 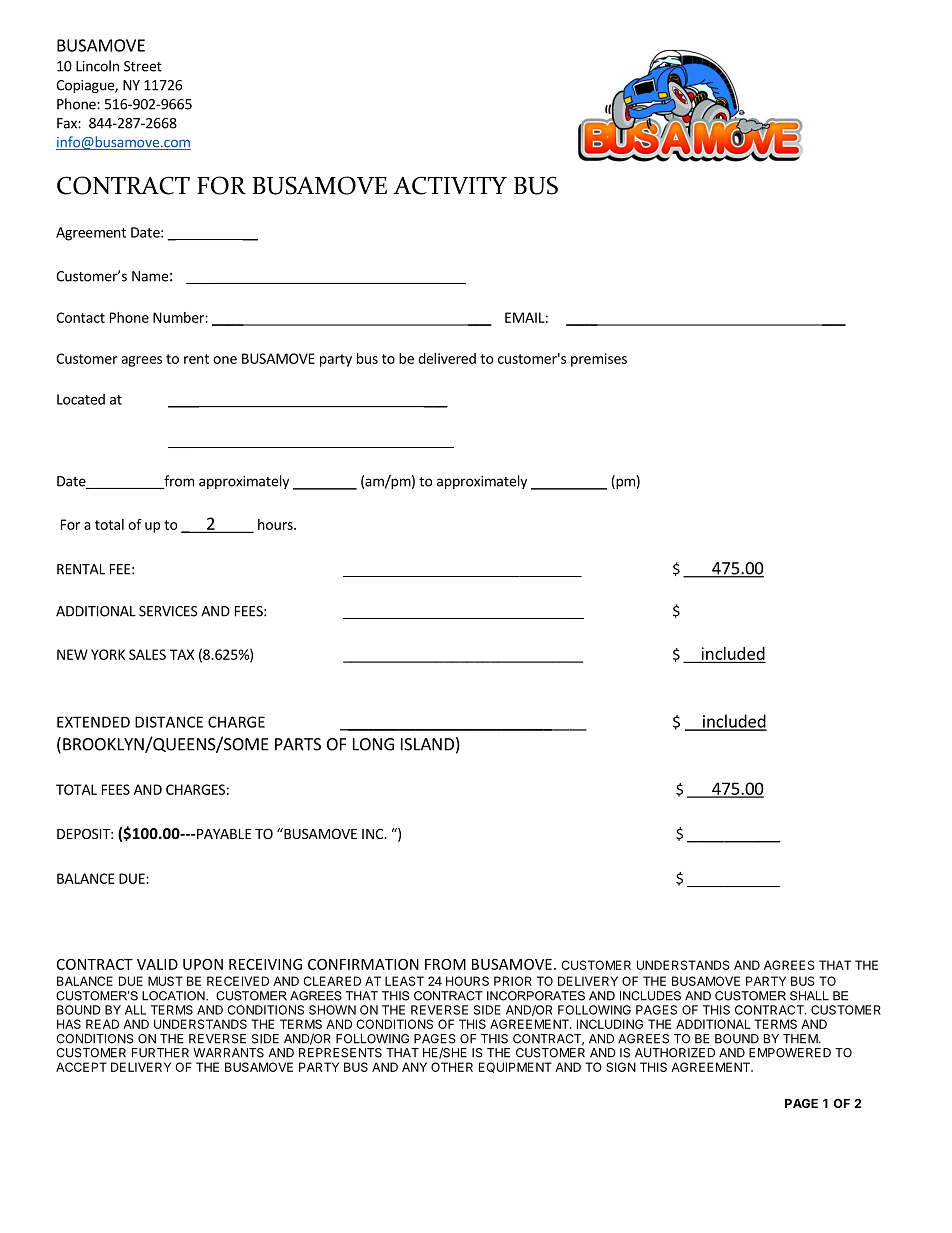 What do you see at coordinates (447, 358) in the screenshot?
I see `delivered` at bounding box center [447, 358].
